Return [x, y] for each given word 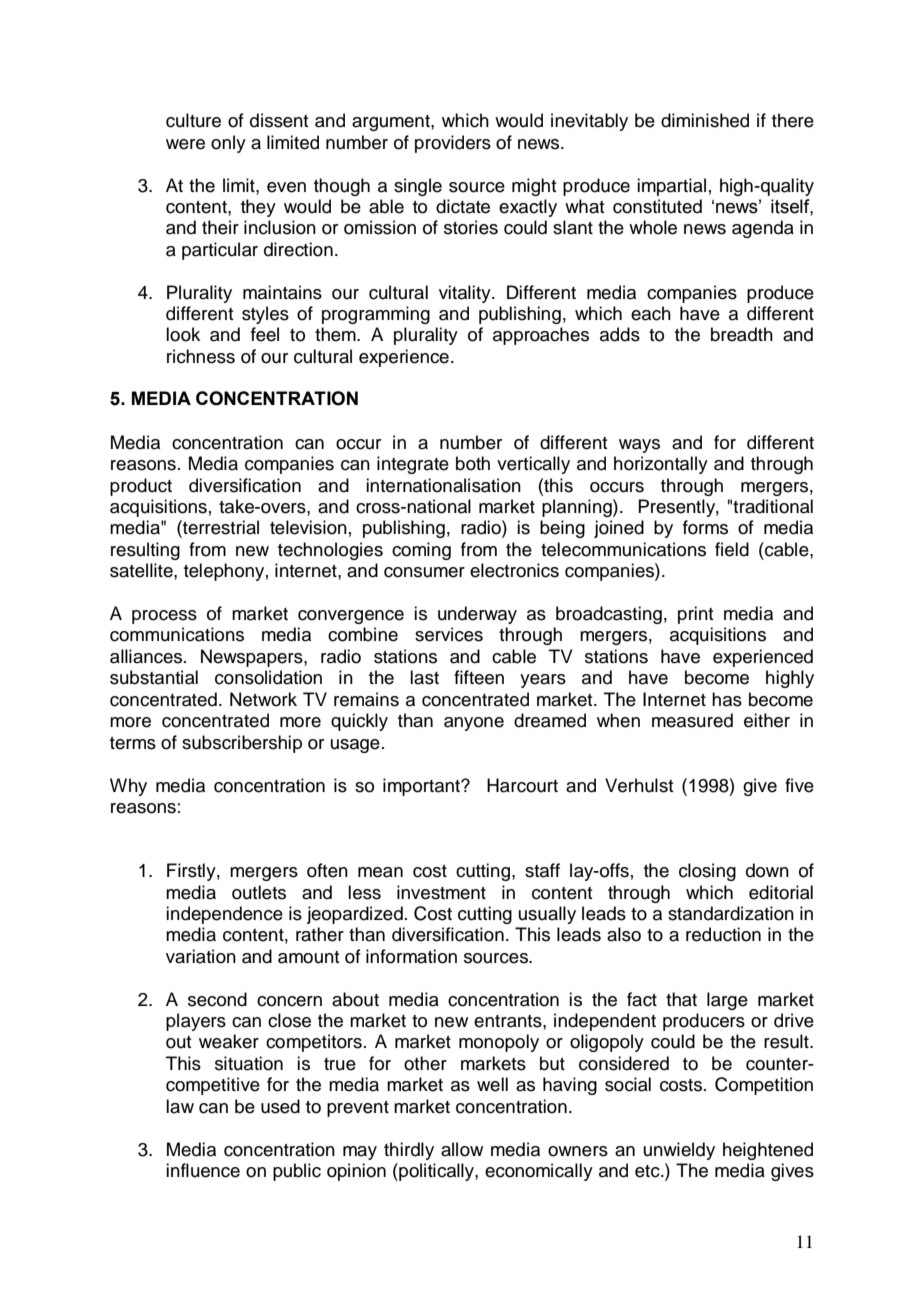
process [164, 617]
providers [453, 144]
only [228, 144]
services [449, 634]
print [695, 615]
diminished [705, 120]
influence [203, 1170]
